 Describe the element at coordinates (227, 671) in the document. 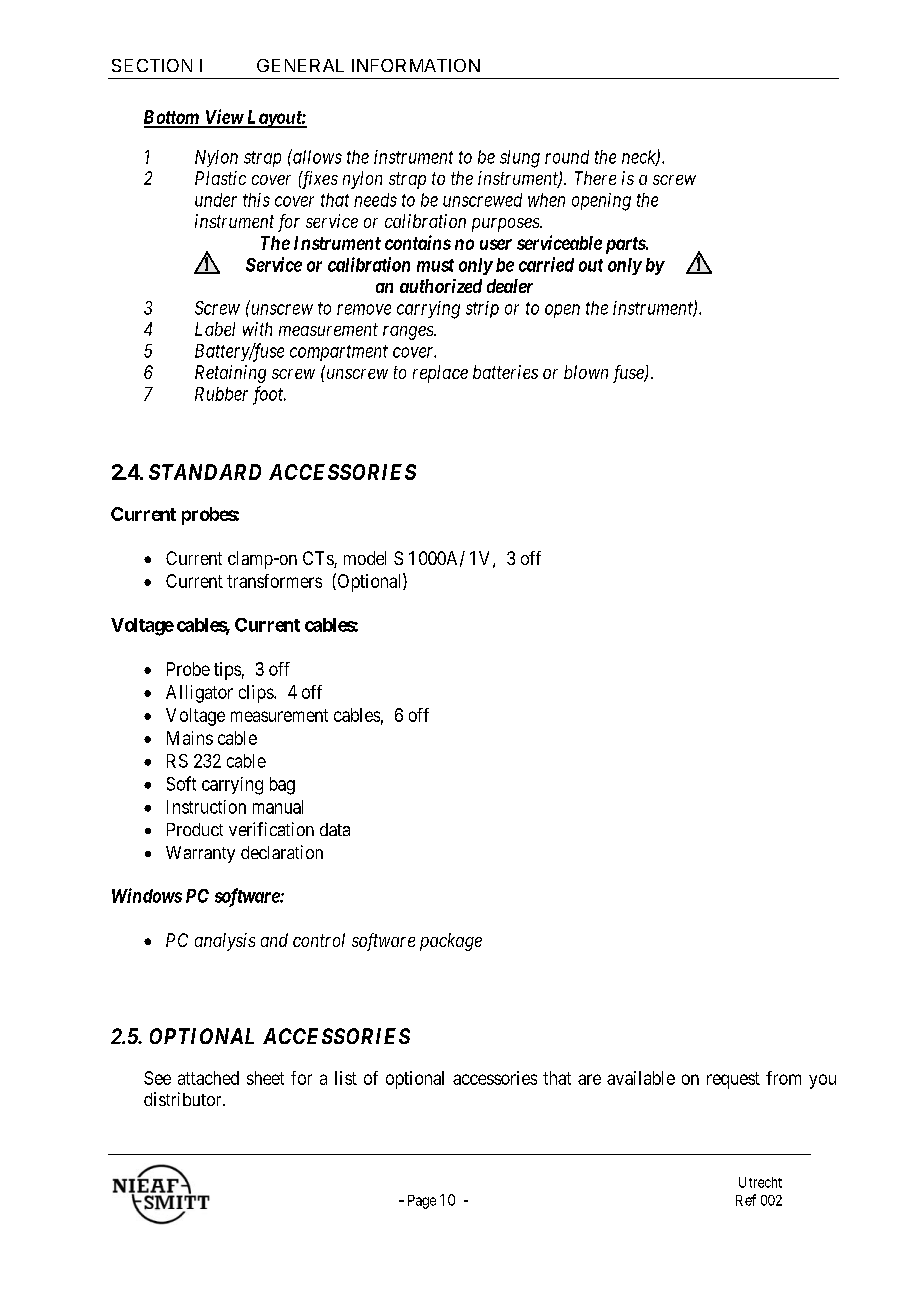

I see `tips` at that location.
